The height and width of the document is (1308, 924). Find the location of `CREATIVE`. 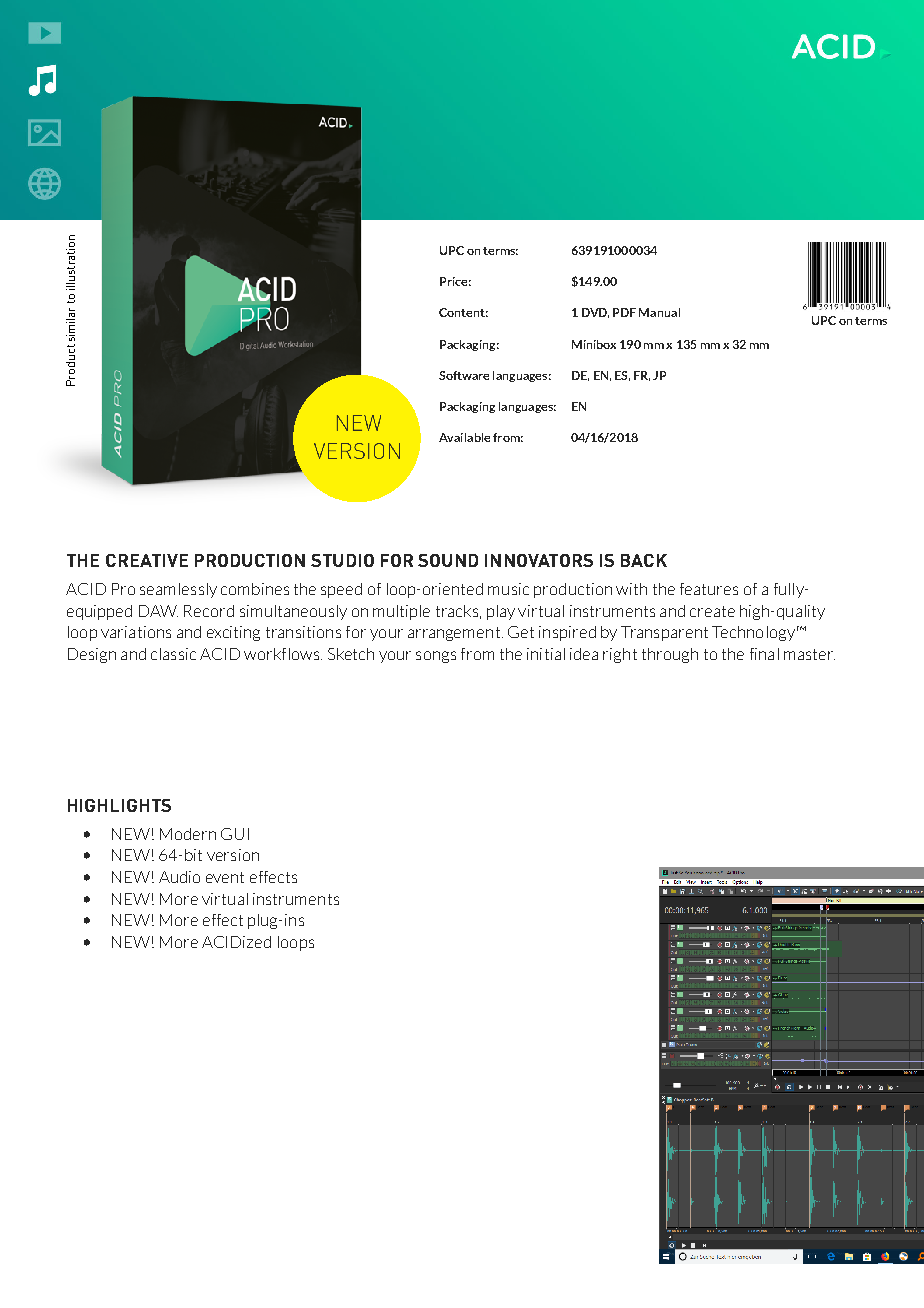

CREATIVE is located at coordinates (147, 560).
